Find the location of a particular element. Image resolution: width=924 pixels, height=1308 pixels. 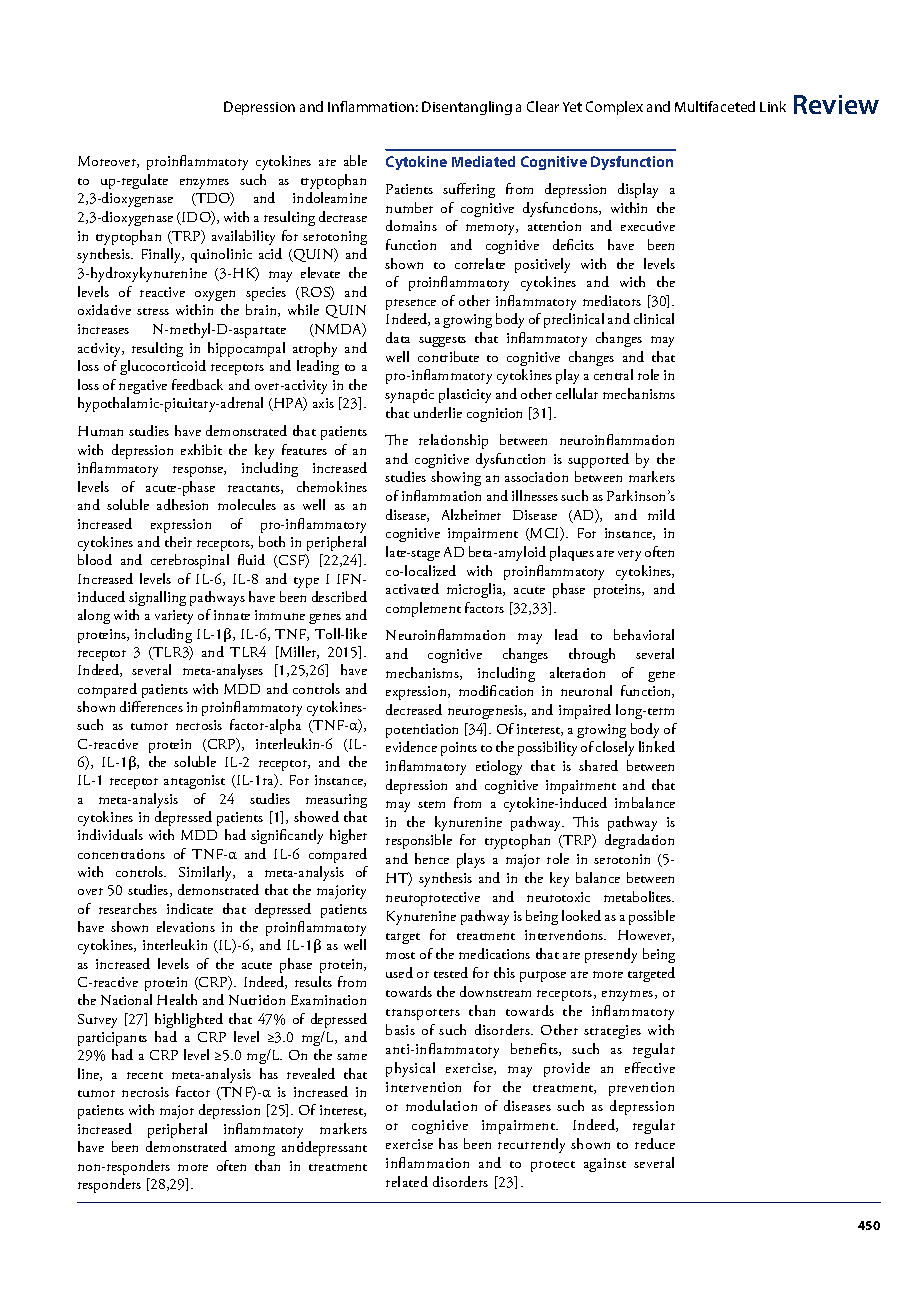

mild is located at coordinates (661, 514).
